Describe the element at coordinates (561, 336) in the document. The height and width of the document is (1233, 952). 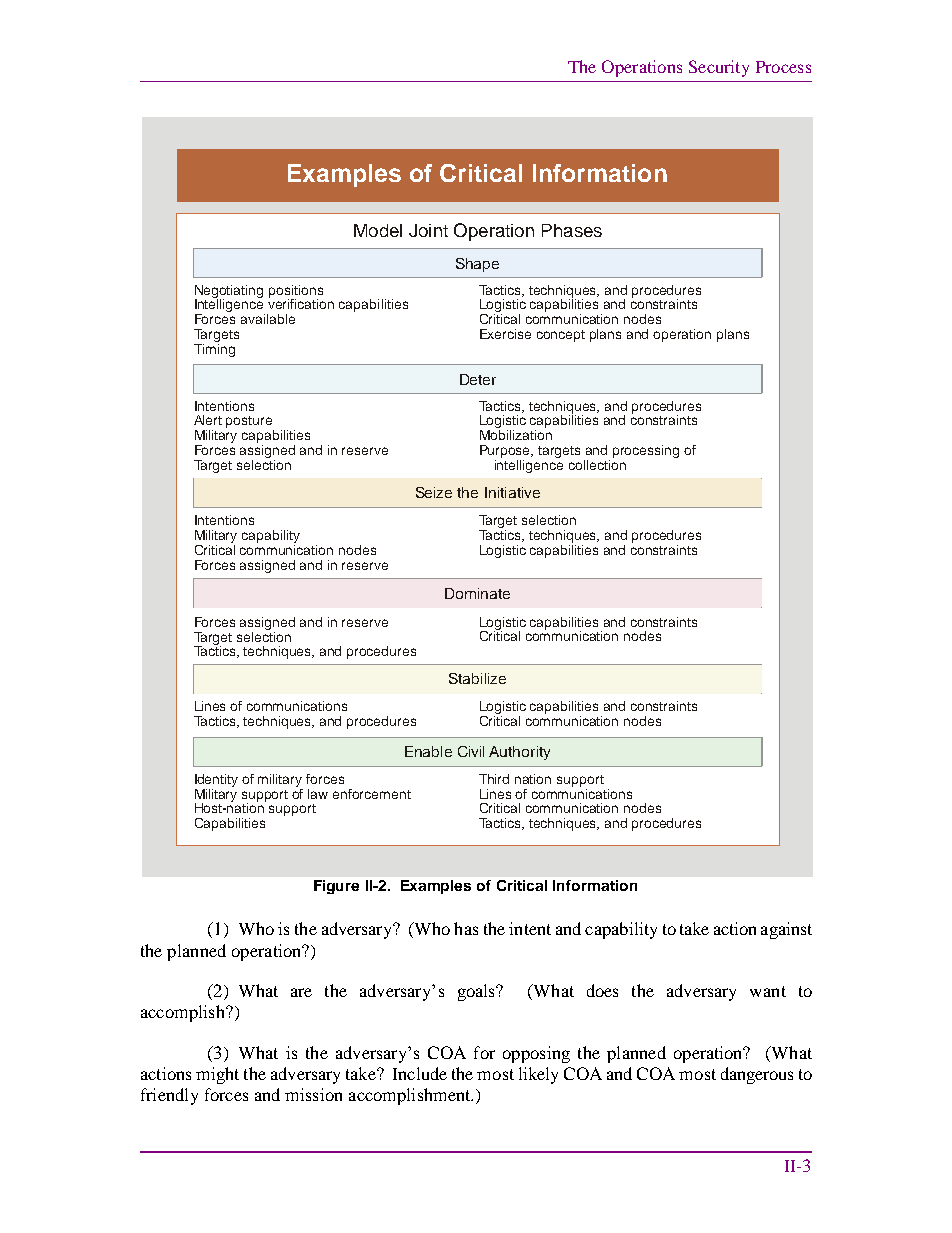
I see `concept` at that location.
